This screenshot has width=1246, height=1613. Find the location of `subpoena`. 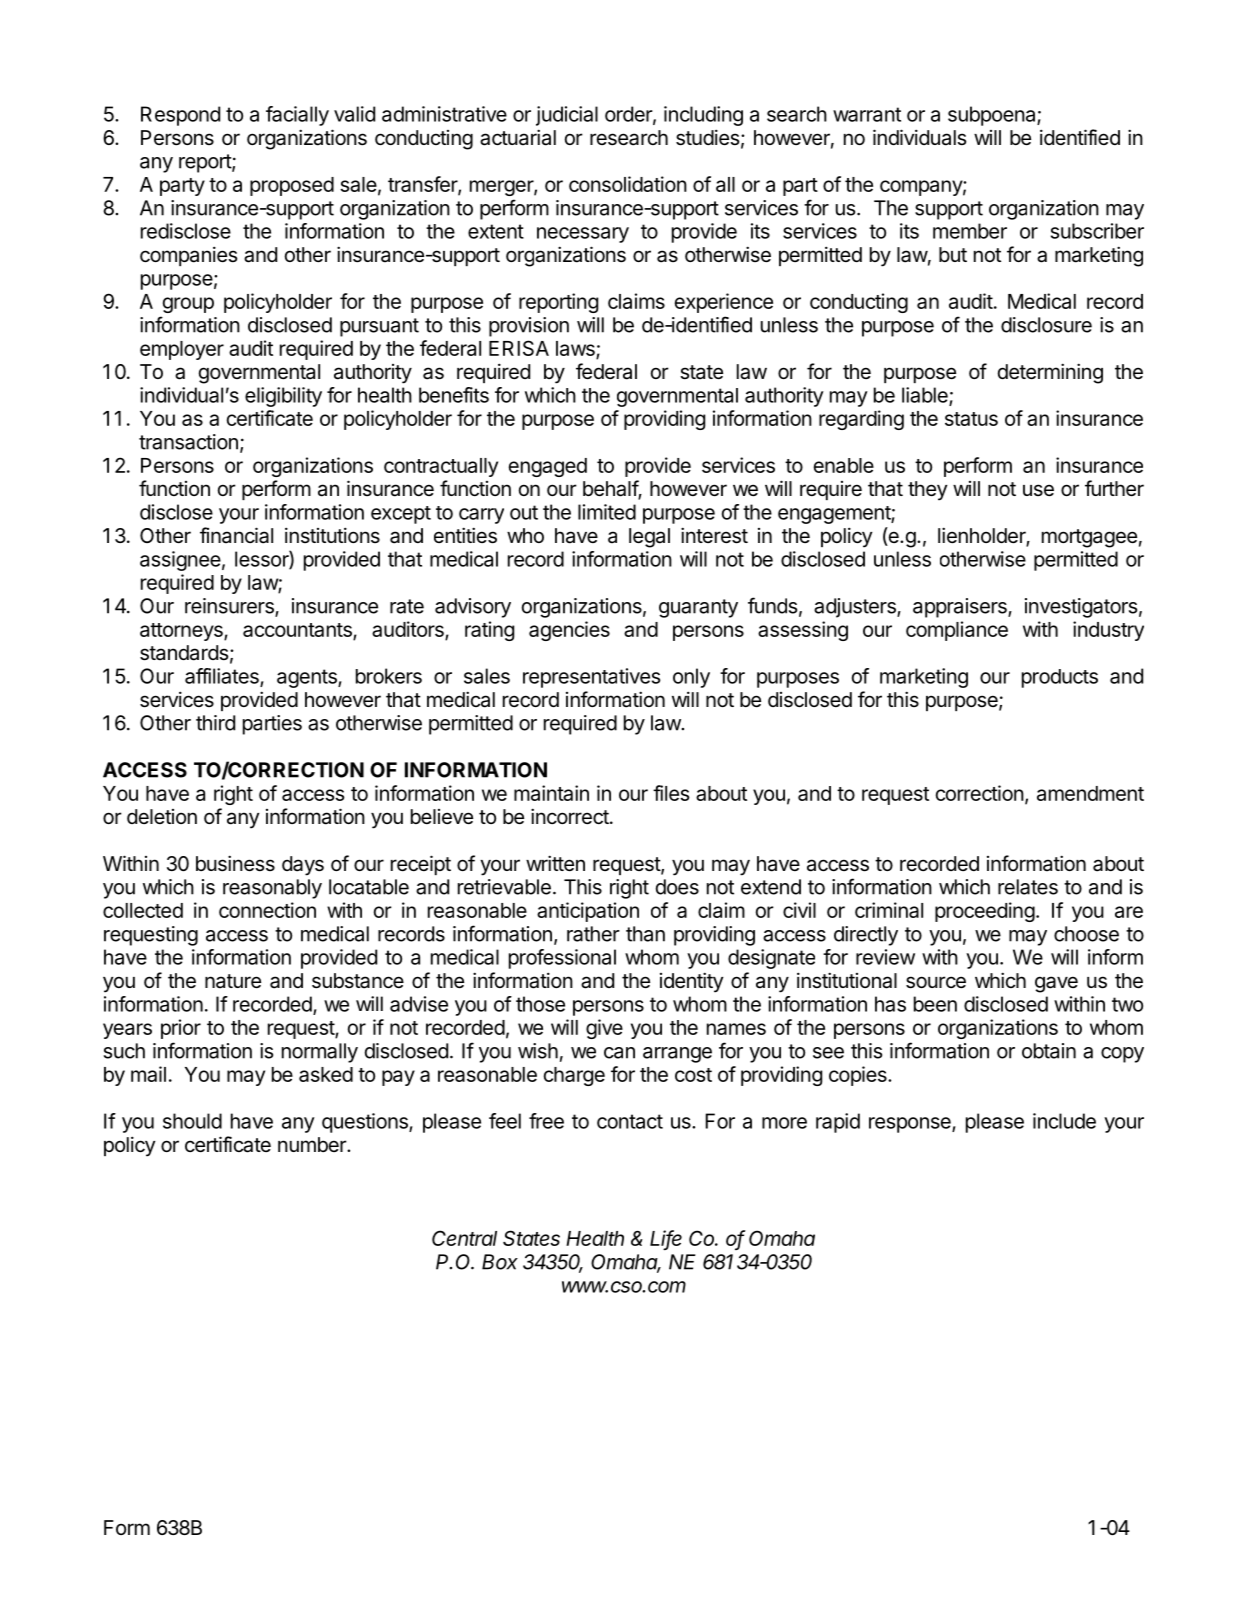

subpoena is located at coordinates (993, 116).
